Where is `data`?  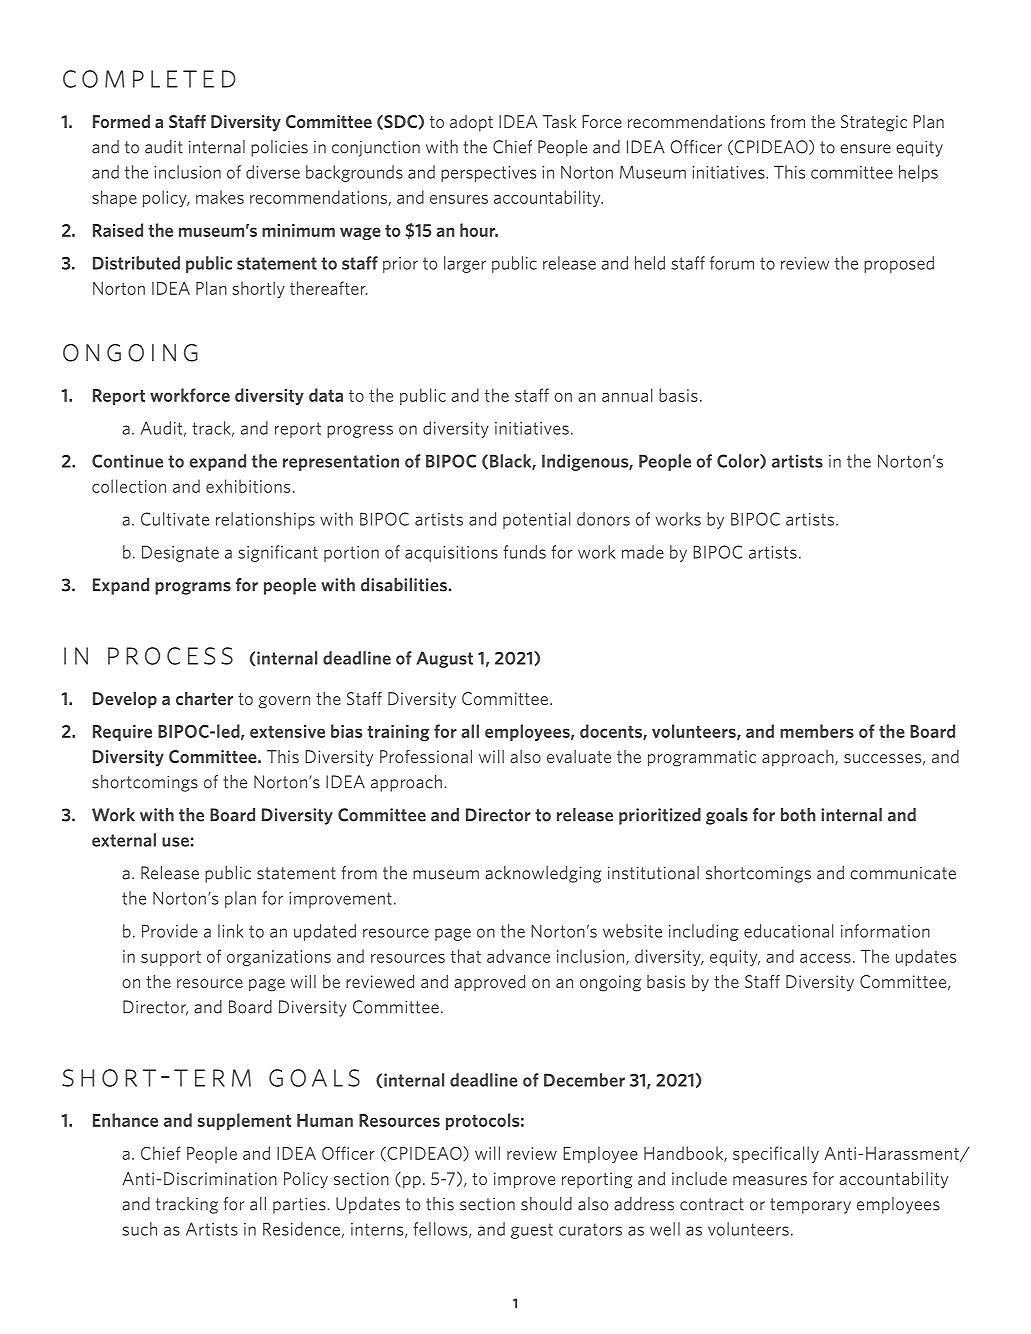 data is located at coordinates (326, 395).
